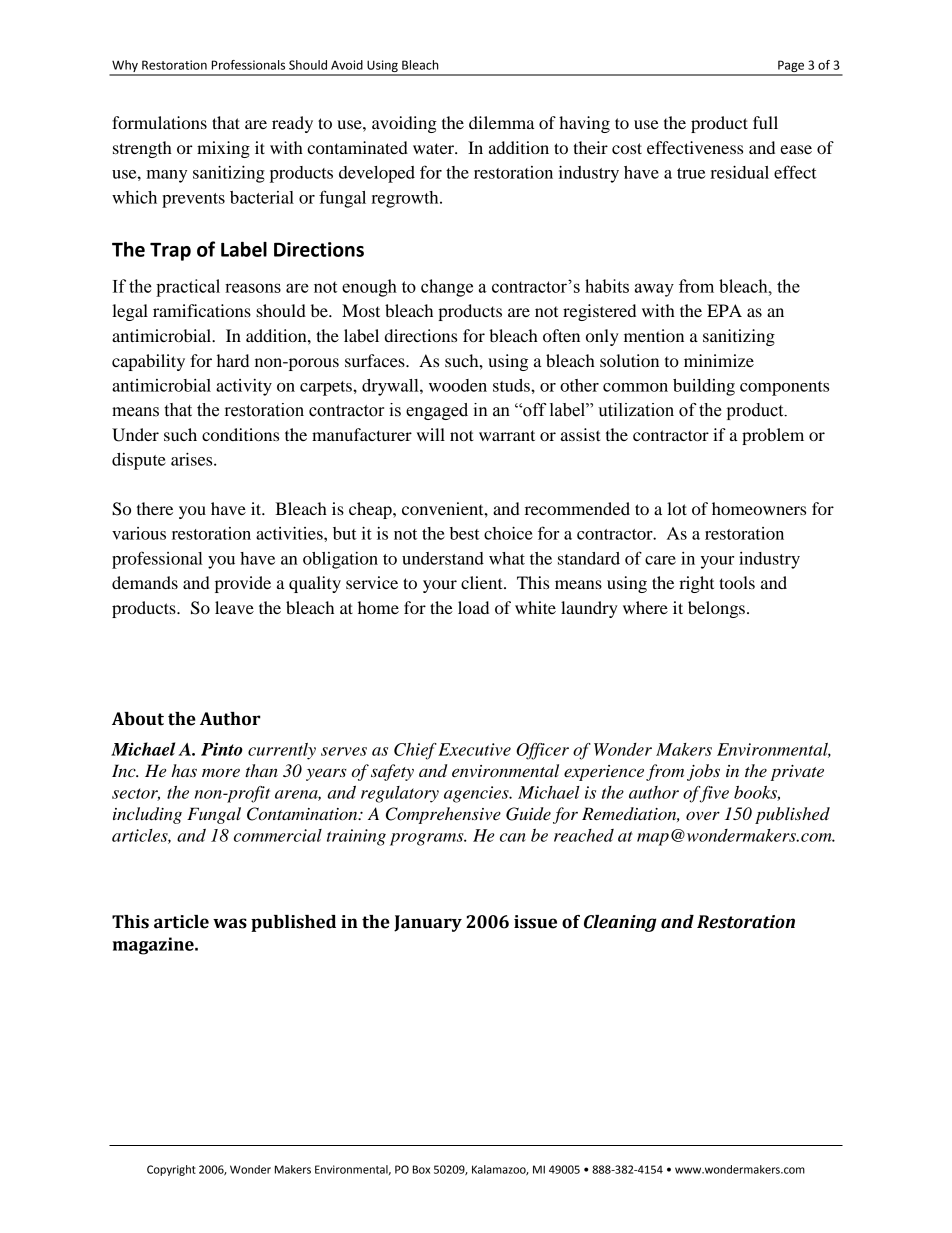 Image resolution: width=952 pixels, height=1233 pixels. Describe the element at coordinates (703, 815) in the screenshot. I see `over` at that location.
